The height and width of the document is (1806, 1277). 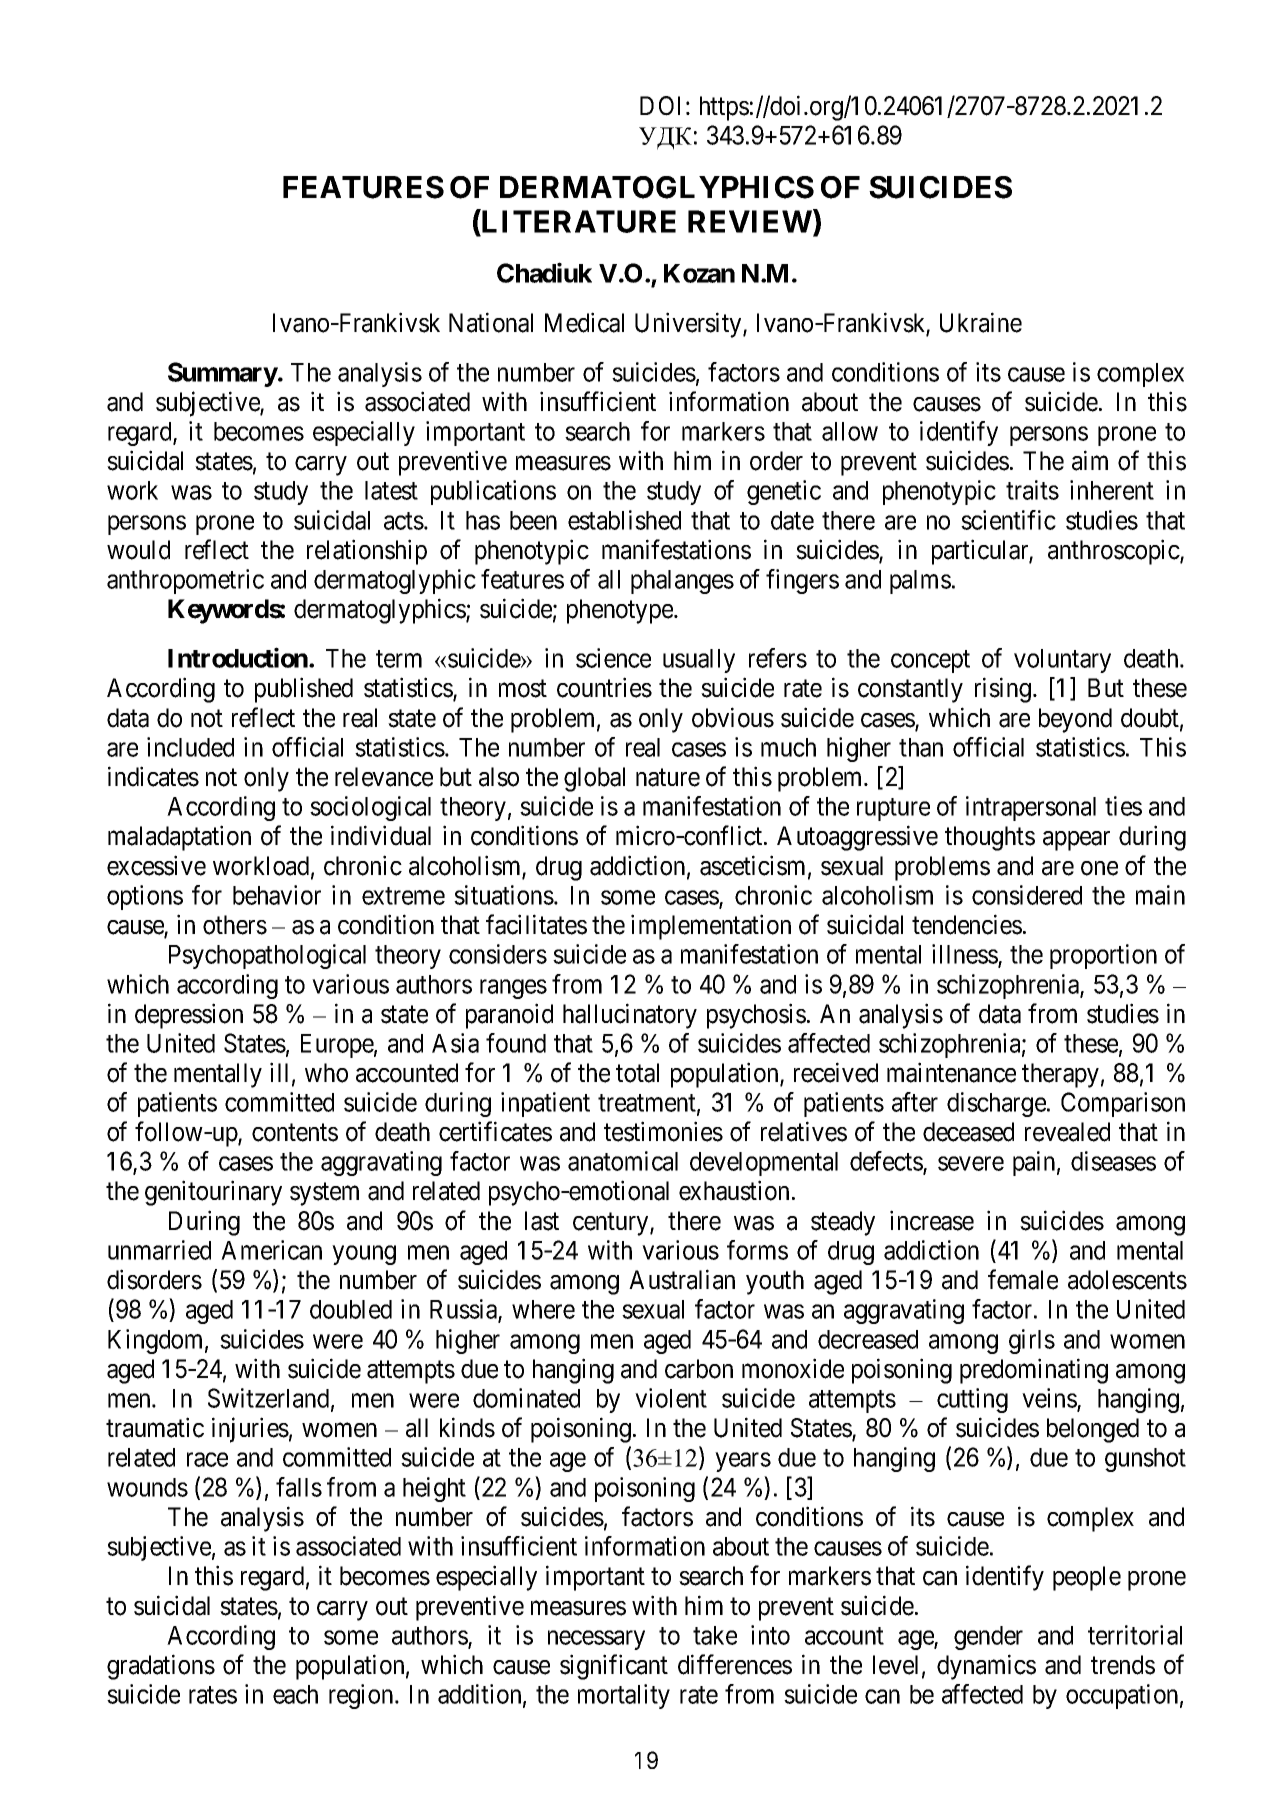 I want to click on Ukraine, so click(x=981, y=322).
